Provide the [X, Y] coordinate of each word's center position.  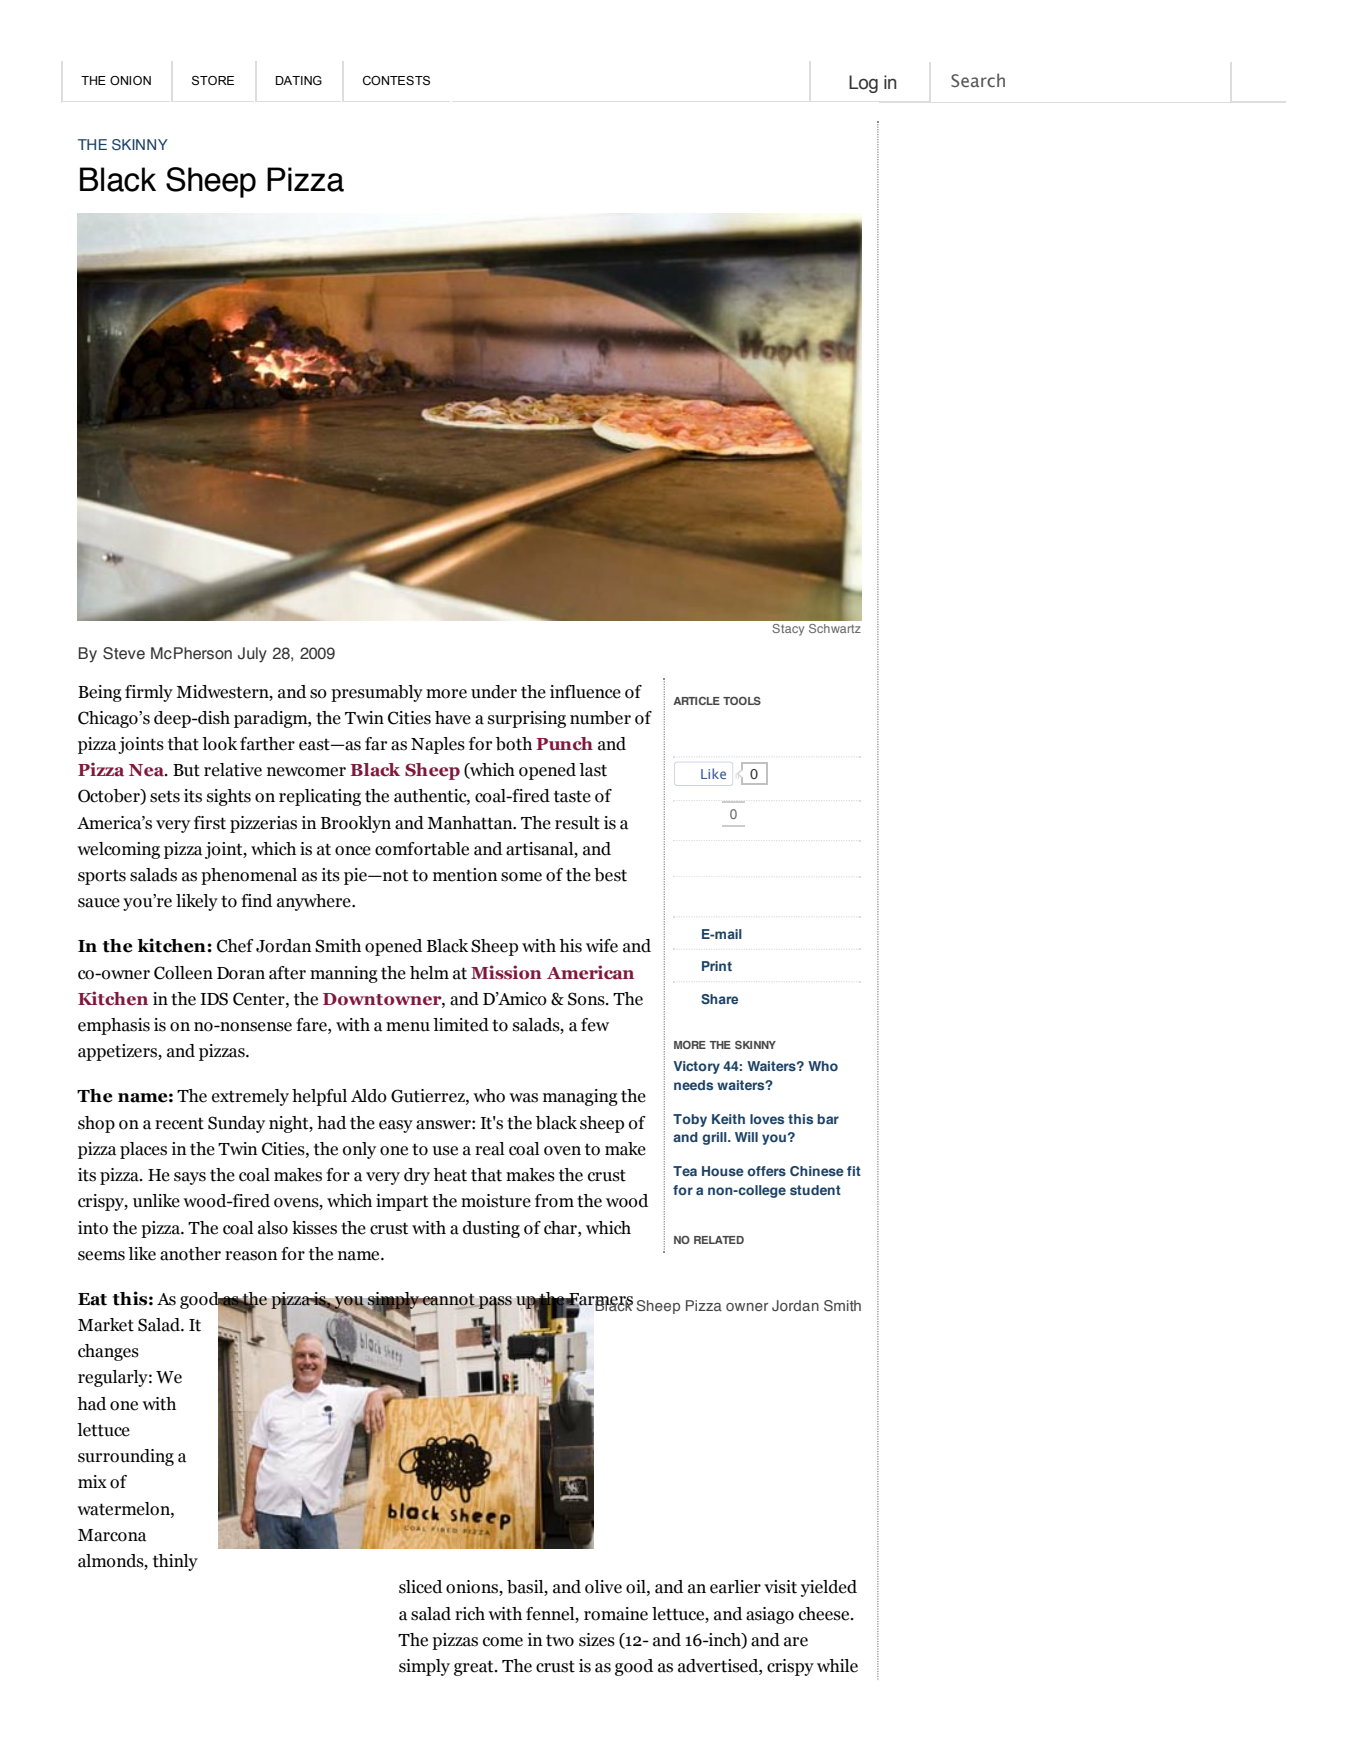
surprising [527, 719]
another [190, 1254]
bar [828, 1119]
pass [494, 1303]
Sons [587, 999]
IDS [214, 999]
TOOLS [742, 700]
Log [863, 84]
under [494, 692]
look [219, 744]
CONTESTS [396, 80]
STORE [213, 80]
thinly [175, 1562]
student [815, 1190]
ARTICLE [696, 700]
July [252, 655]
